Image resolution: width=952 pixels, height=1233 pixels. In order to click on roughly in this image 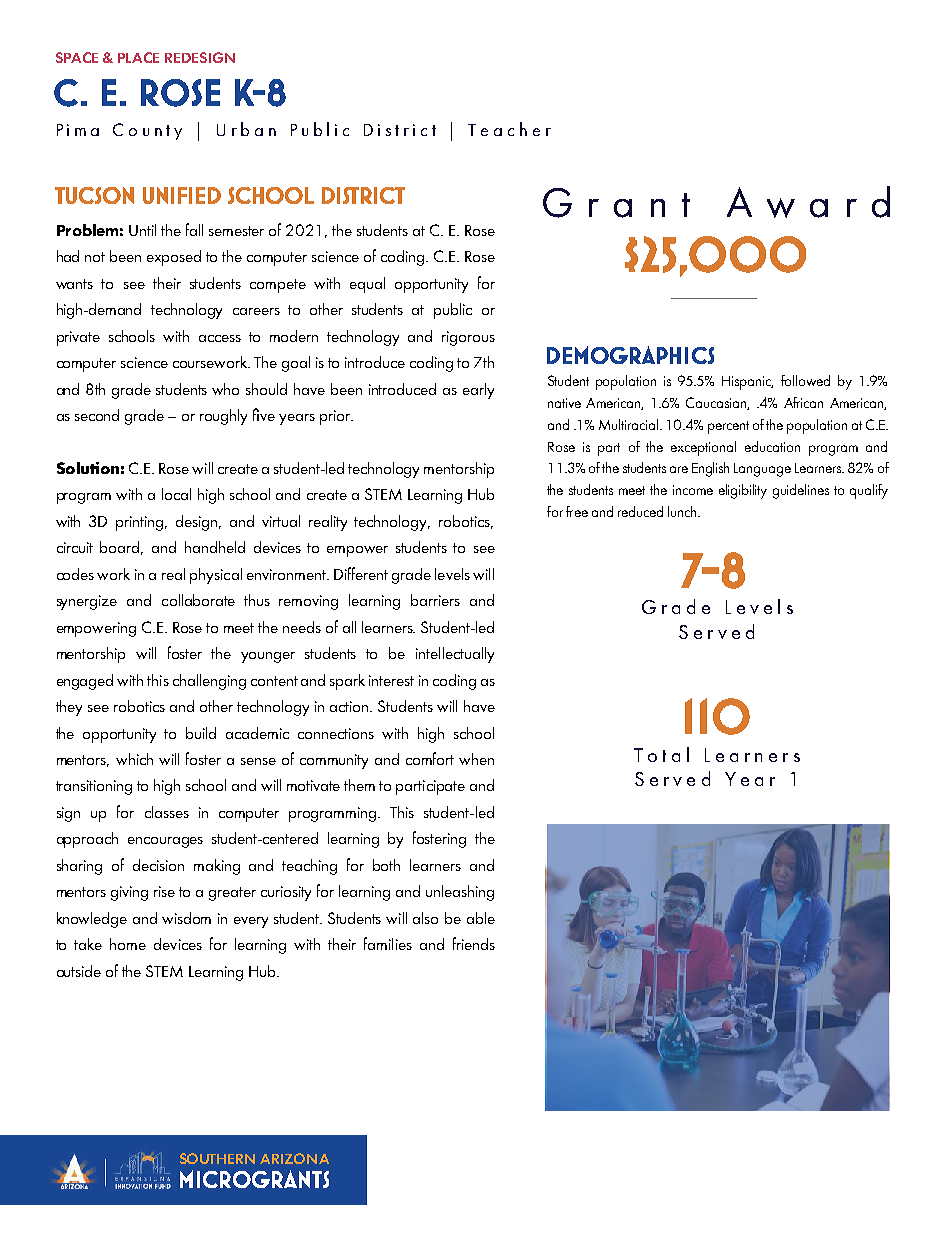, I will do `click(223, 417)`.
